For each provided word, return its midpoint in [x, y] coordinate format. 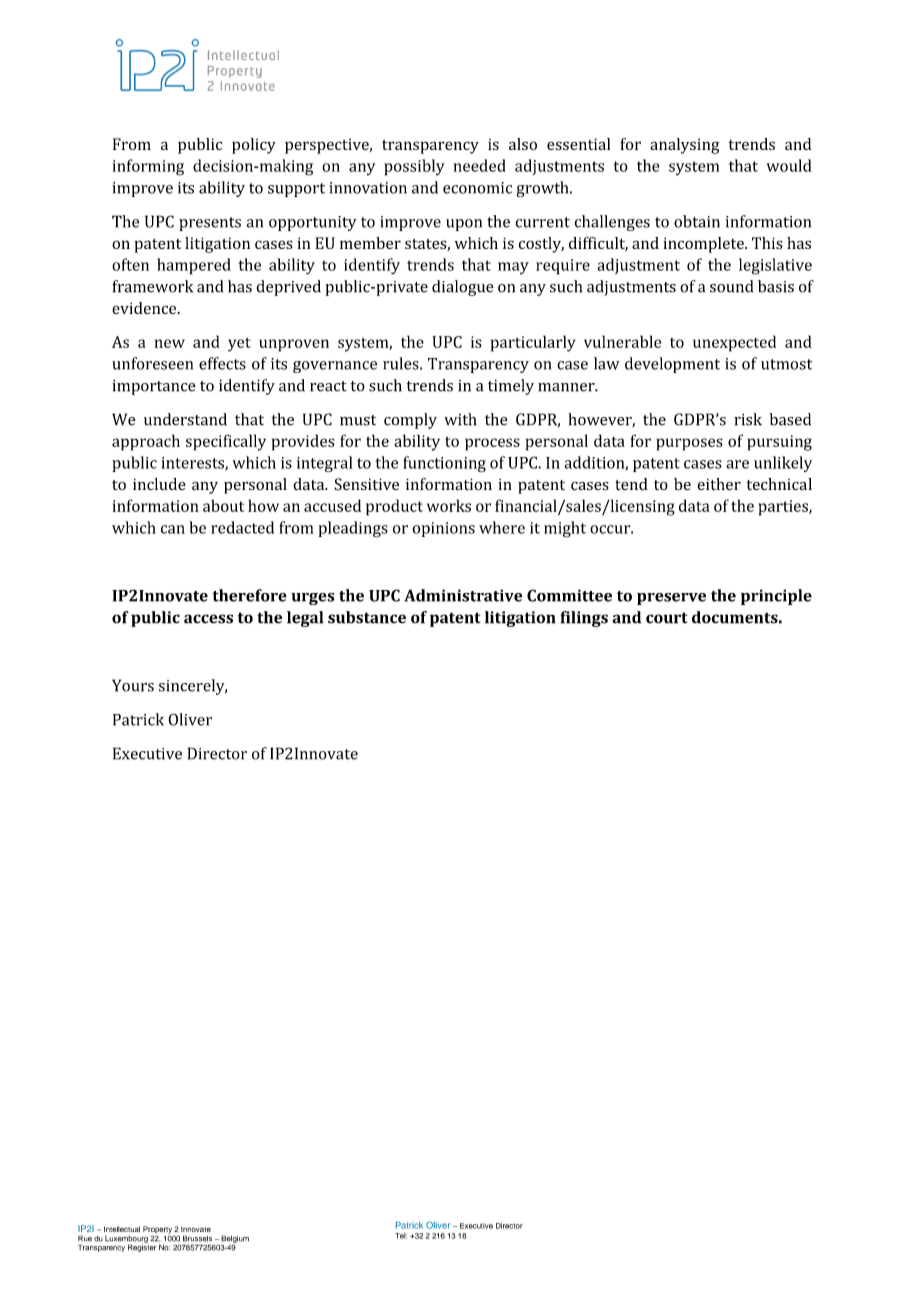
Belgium [235, 1240]
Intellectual [122, 1229]
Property [157, 1231]
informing [148, 167]
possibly [414, 167]
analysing [684, 146]
